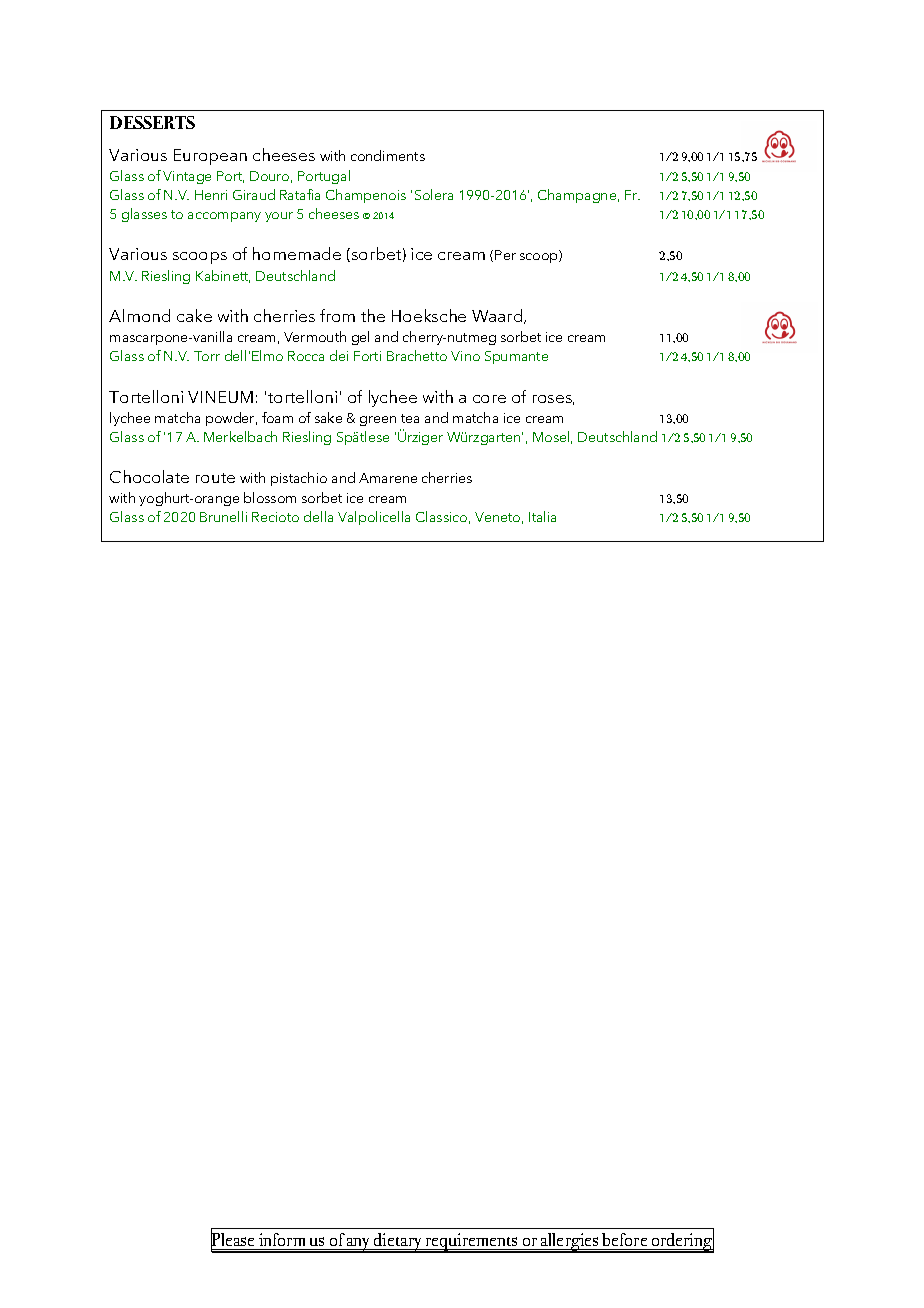 The height and width of the document is (1308, 924). Describe the element at coordinates (211, 195) in the document. I see `Henri` at that location.
